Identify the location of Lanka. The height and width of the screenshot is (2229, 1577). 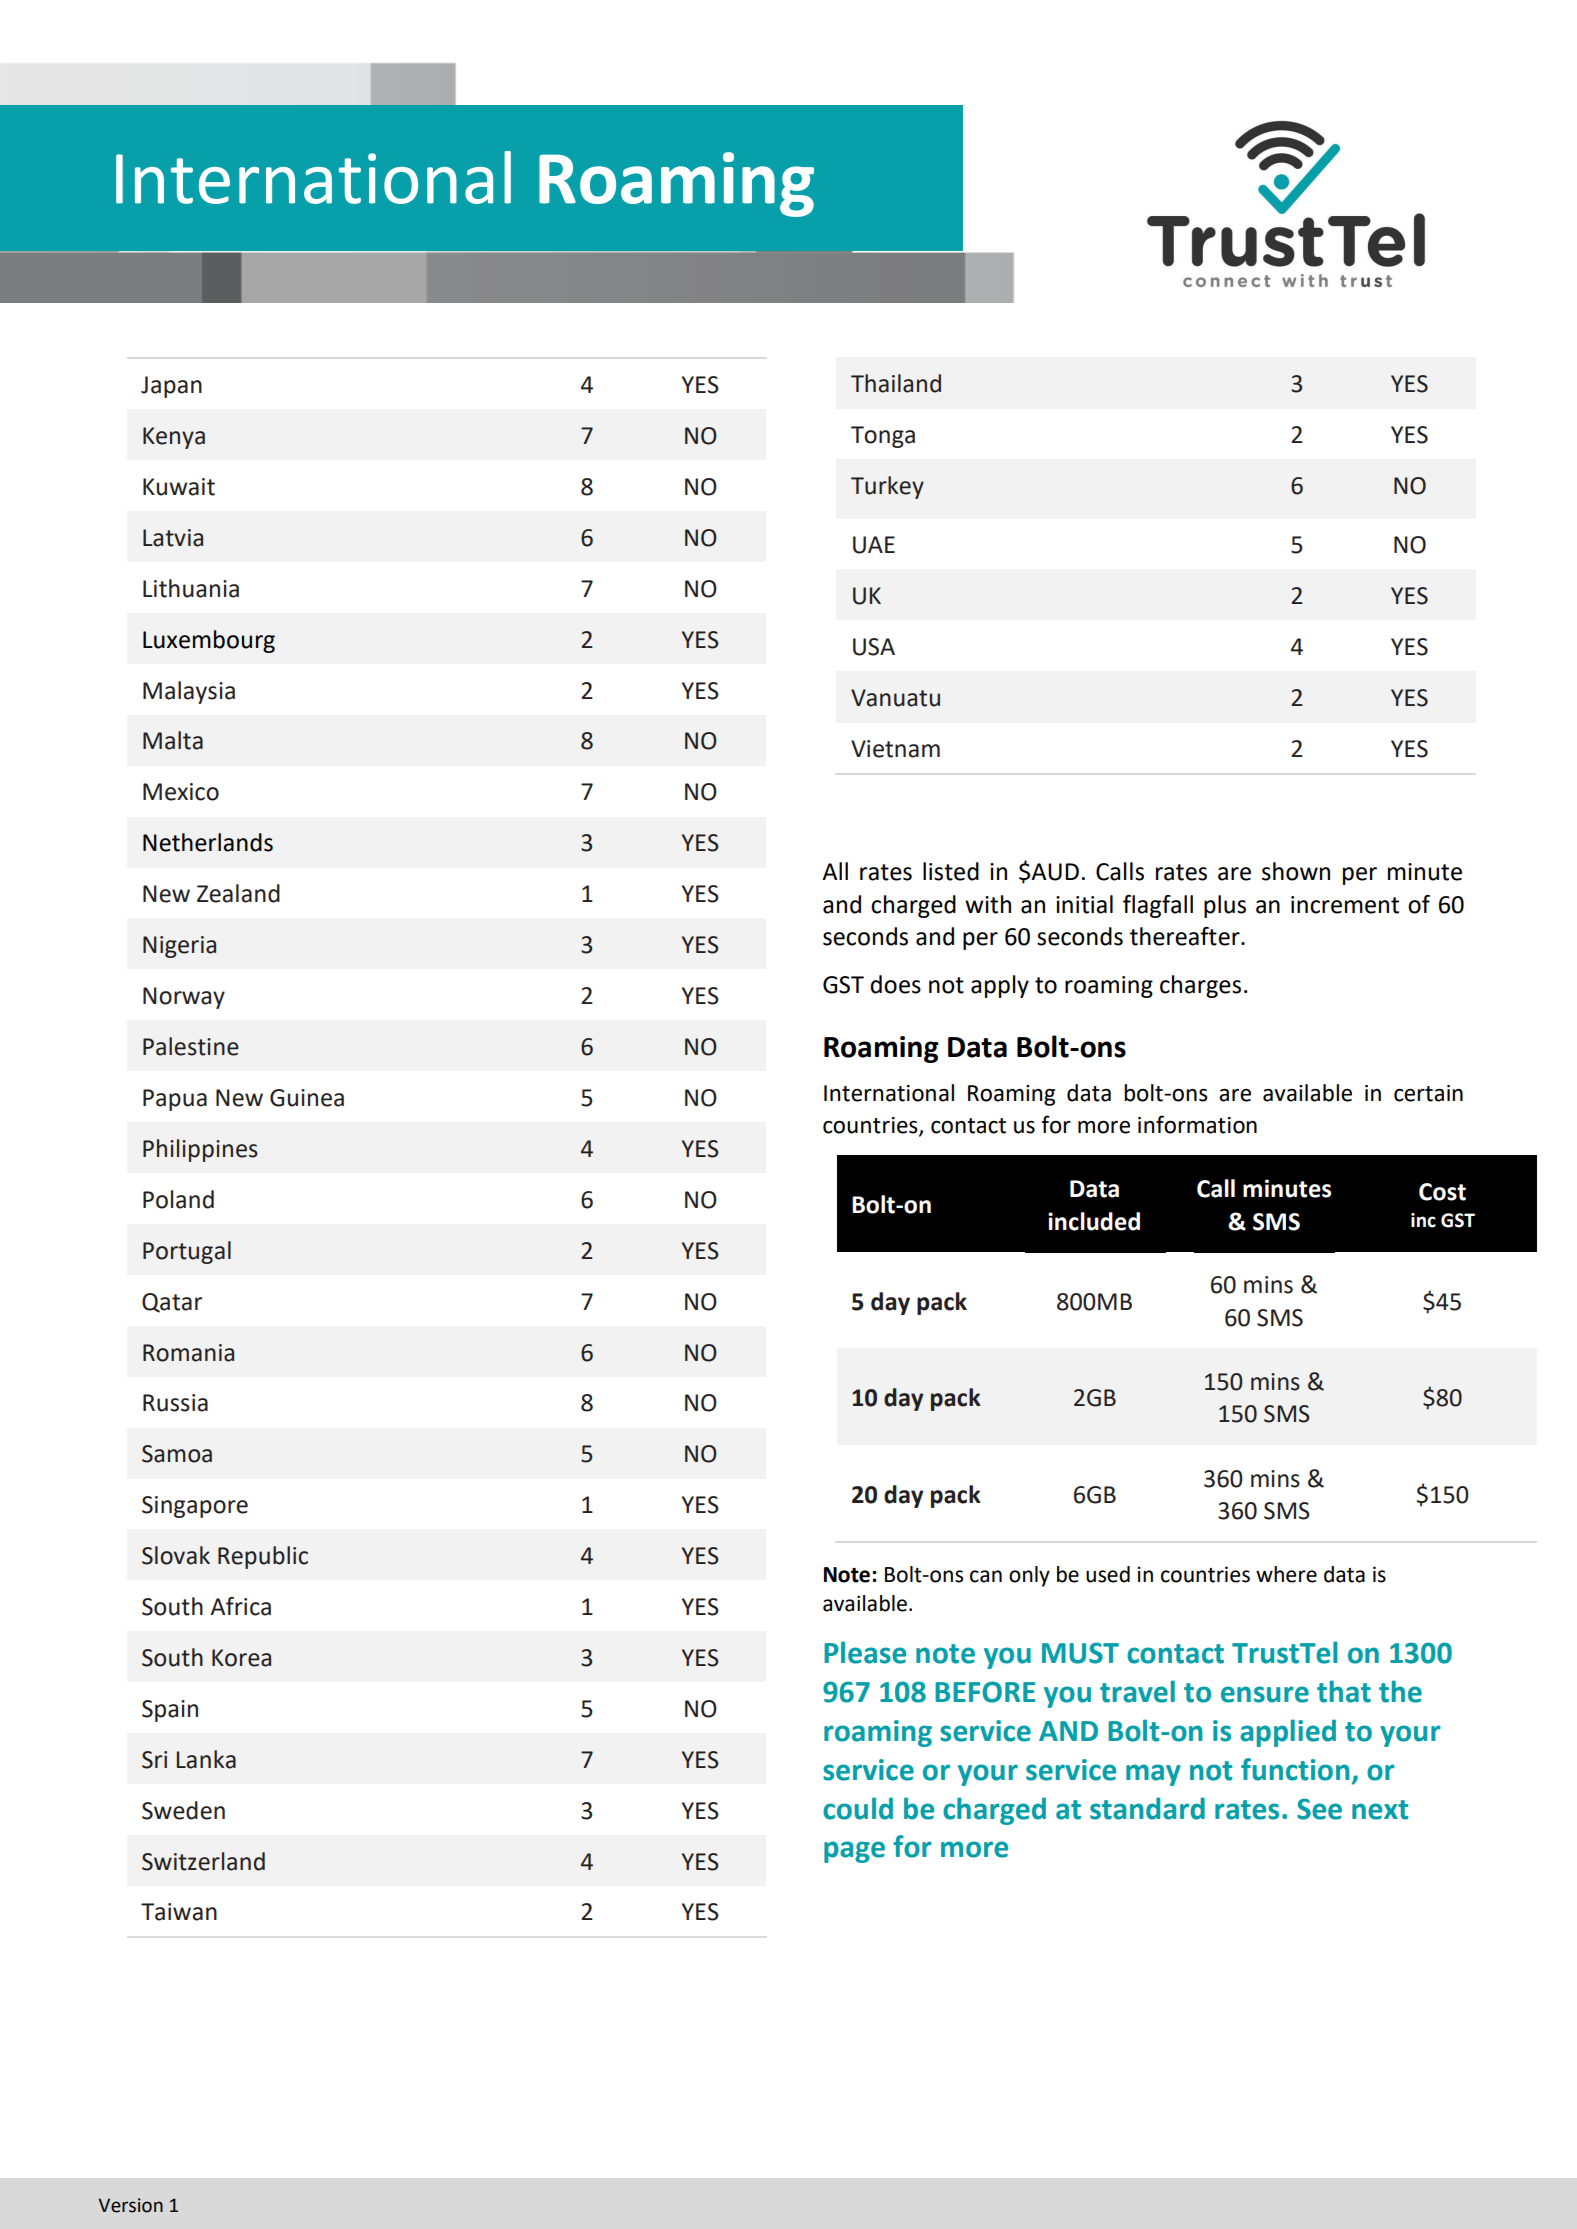
(206, 1759).
